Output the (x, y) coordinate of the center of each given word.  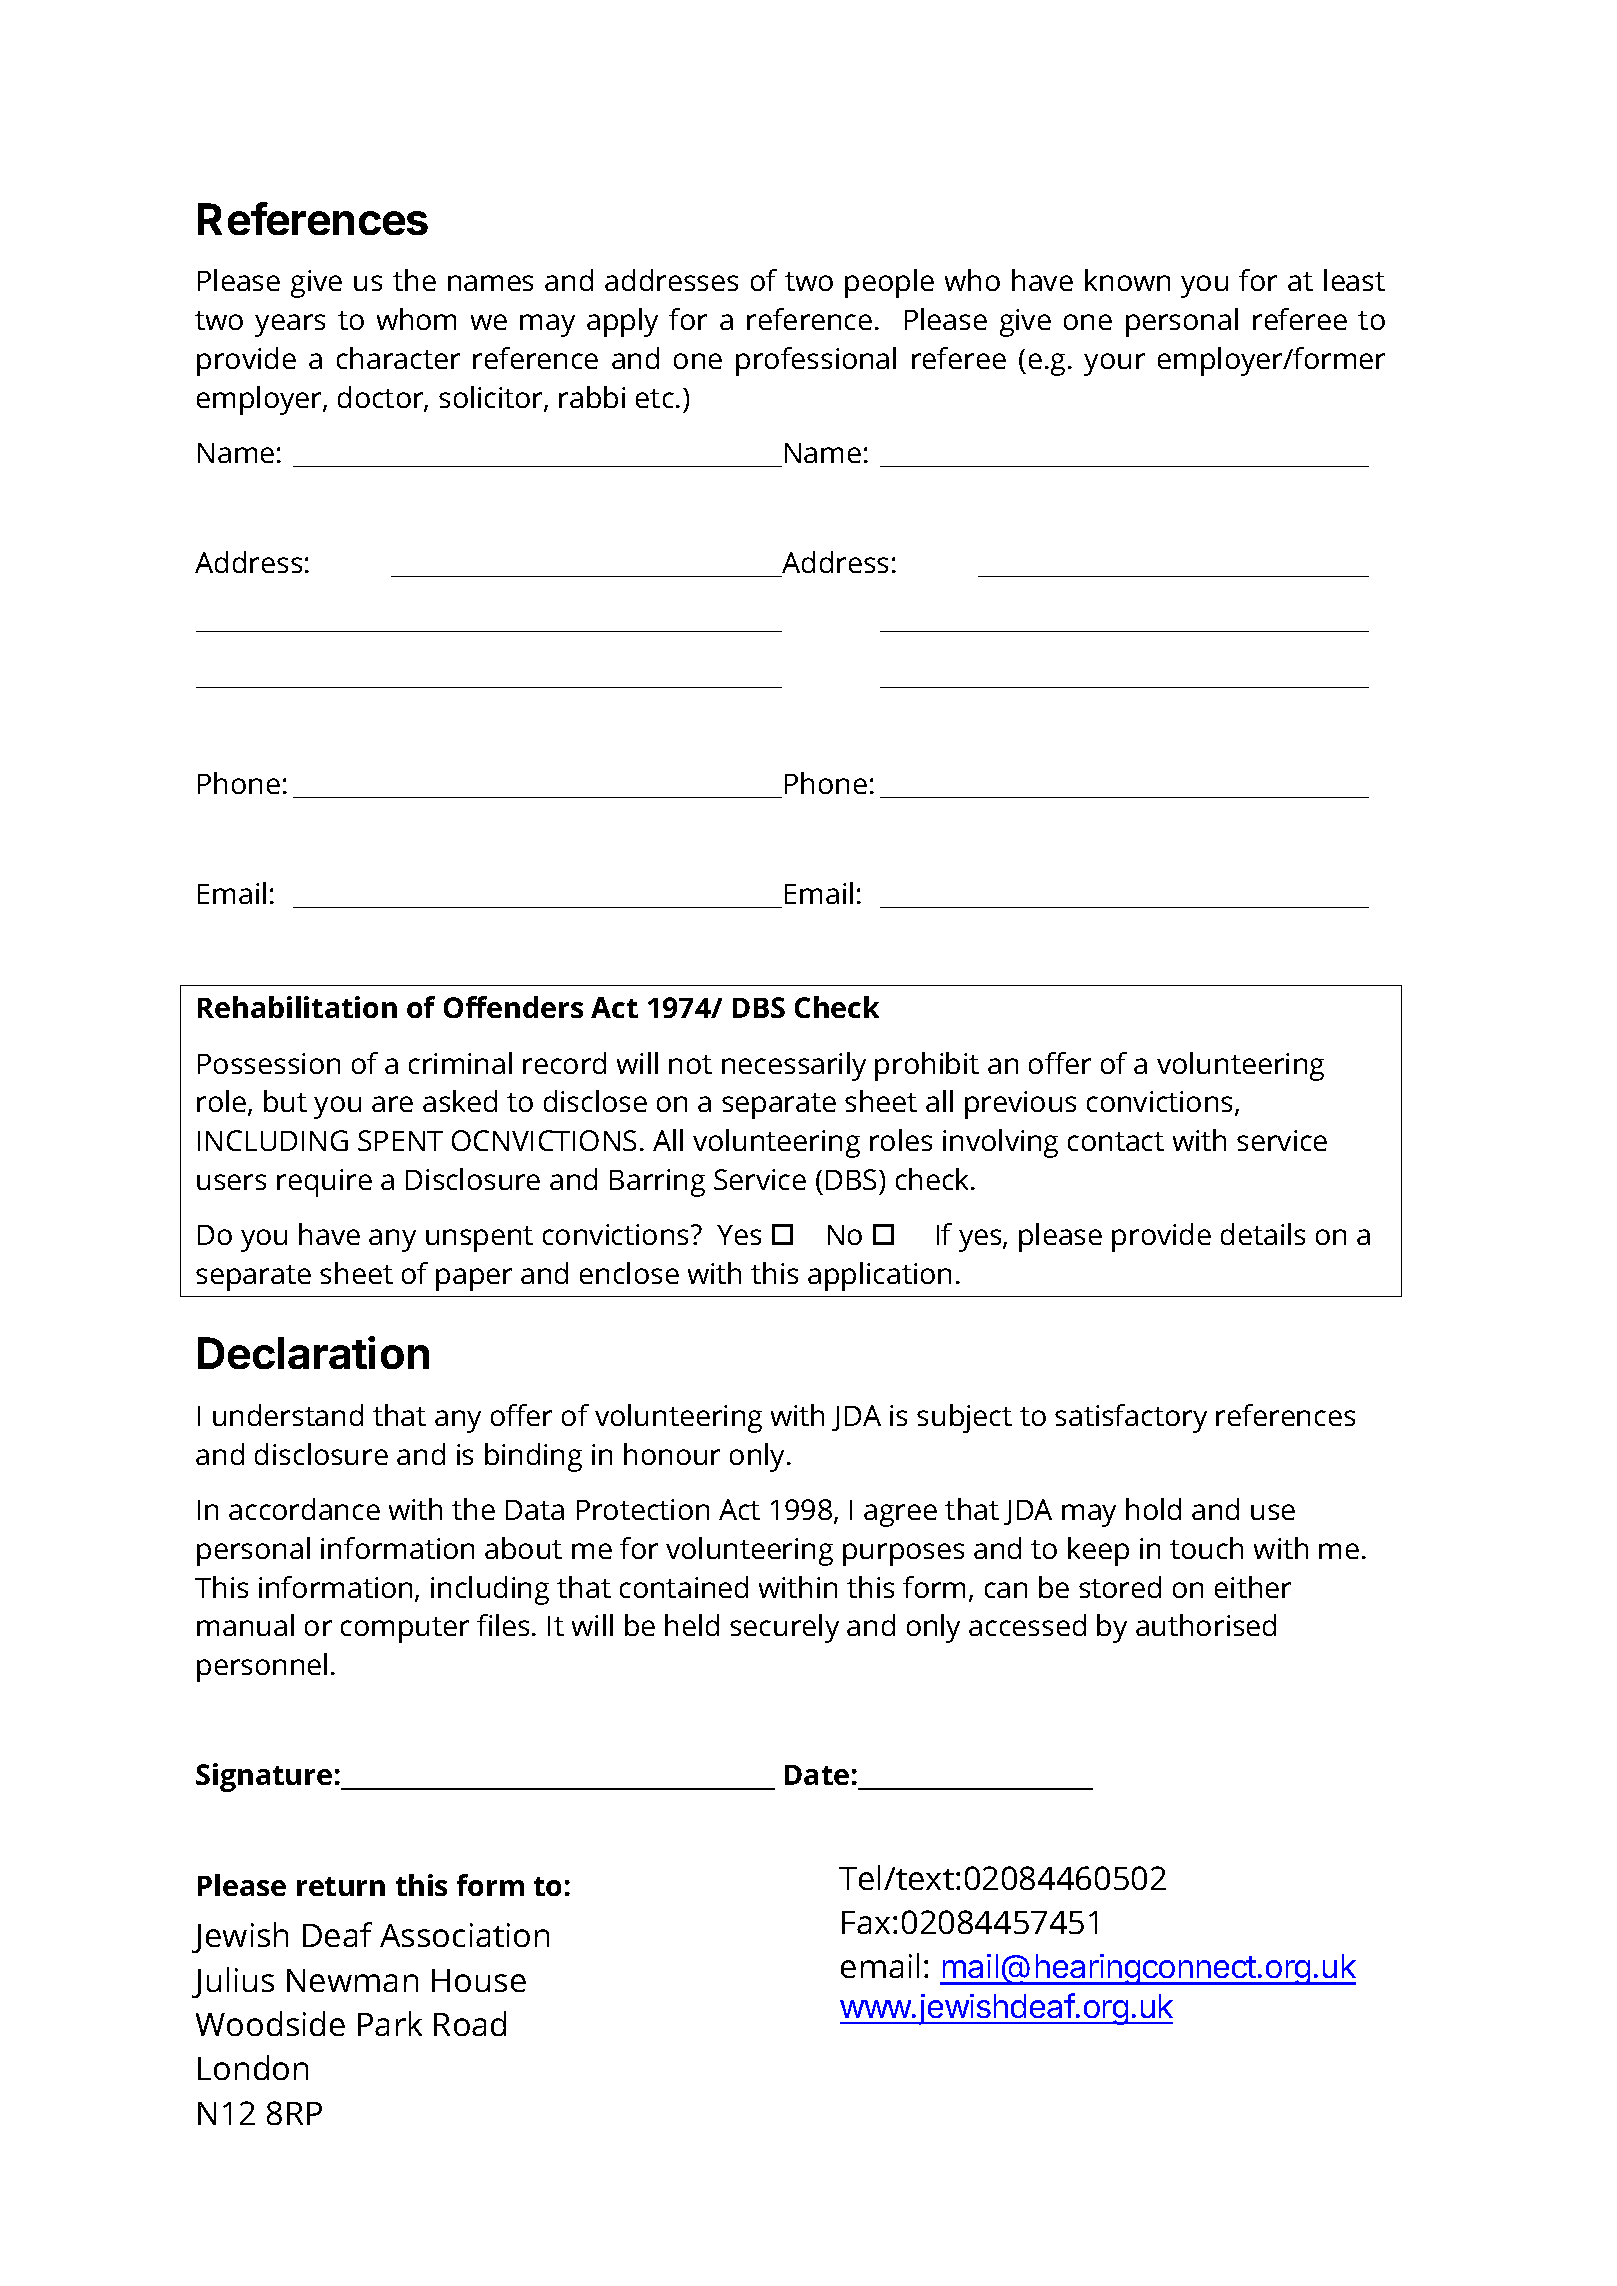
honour (672, 1454)
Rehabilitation (297, 1007)
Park (390, 2023)
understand (288, 1415)
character (398, 358)
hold (1153, 1509)
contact (1116, 1141)
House (479, 1980)
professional (816, 361)
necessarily (794, 1066)
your (1114, 364)
